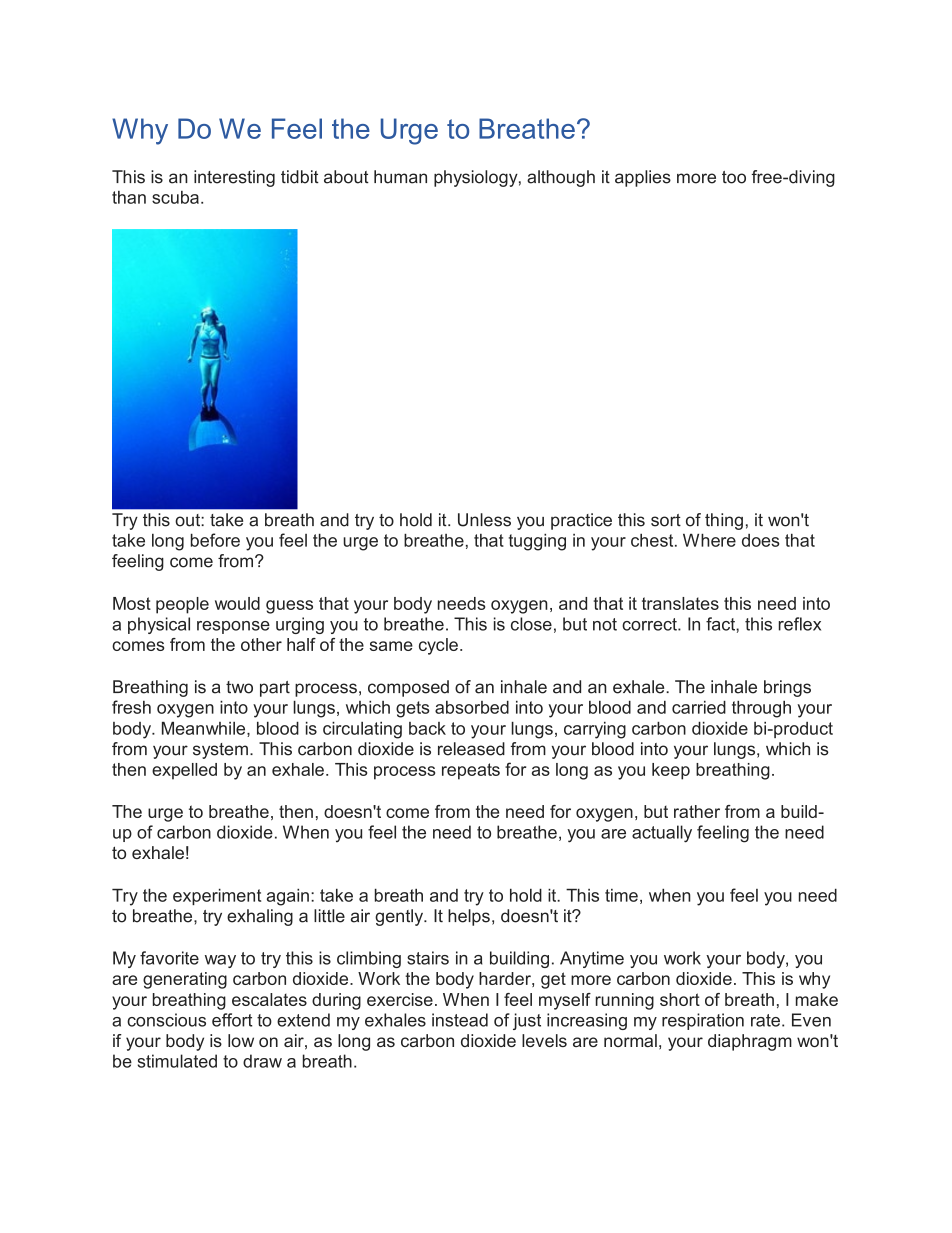  What do you see at coordinates (697, 811) in the screenshot?
I see `rather` at bounding box center [697, 811].
